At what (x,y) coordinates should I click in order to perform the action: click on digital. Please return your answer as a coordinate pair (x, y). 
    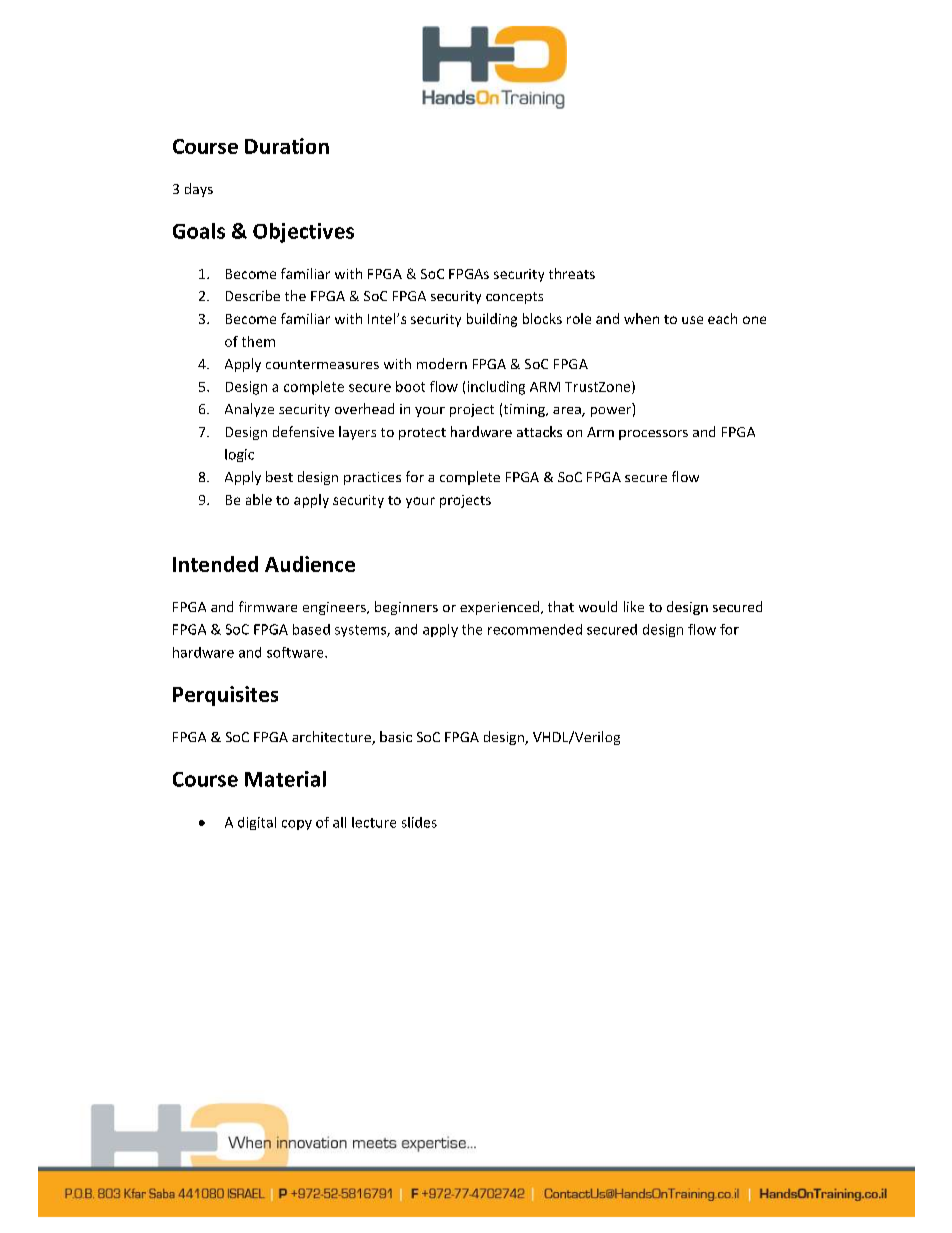
    Looking at the image, I should click on (257, 823).
